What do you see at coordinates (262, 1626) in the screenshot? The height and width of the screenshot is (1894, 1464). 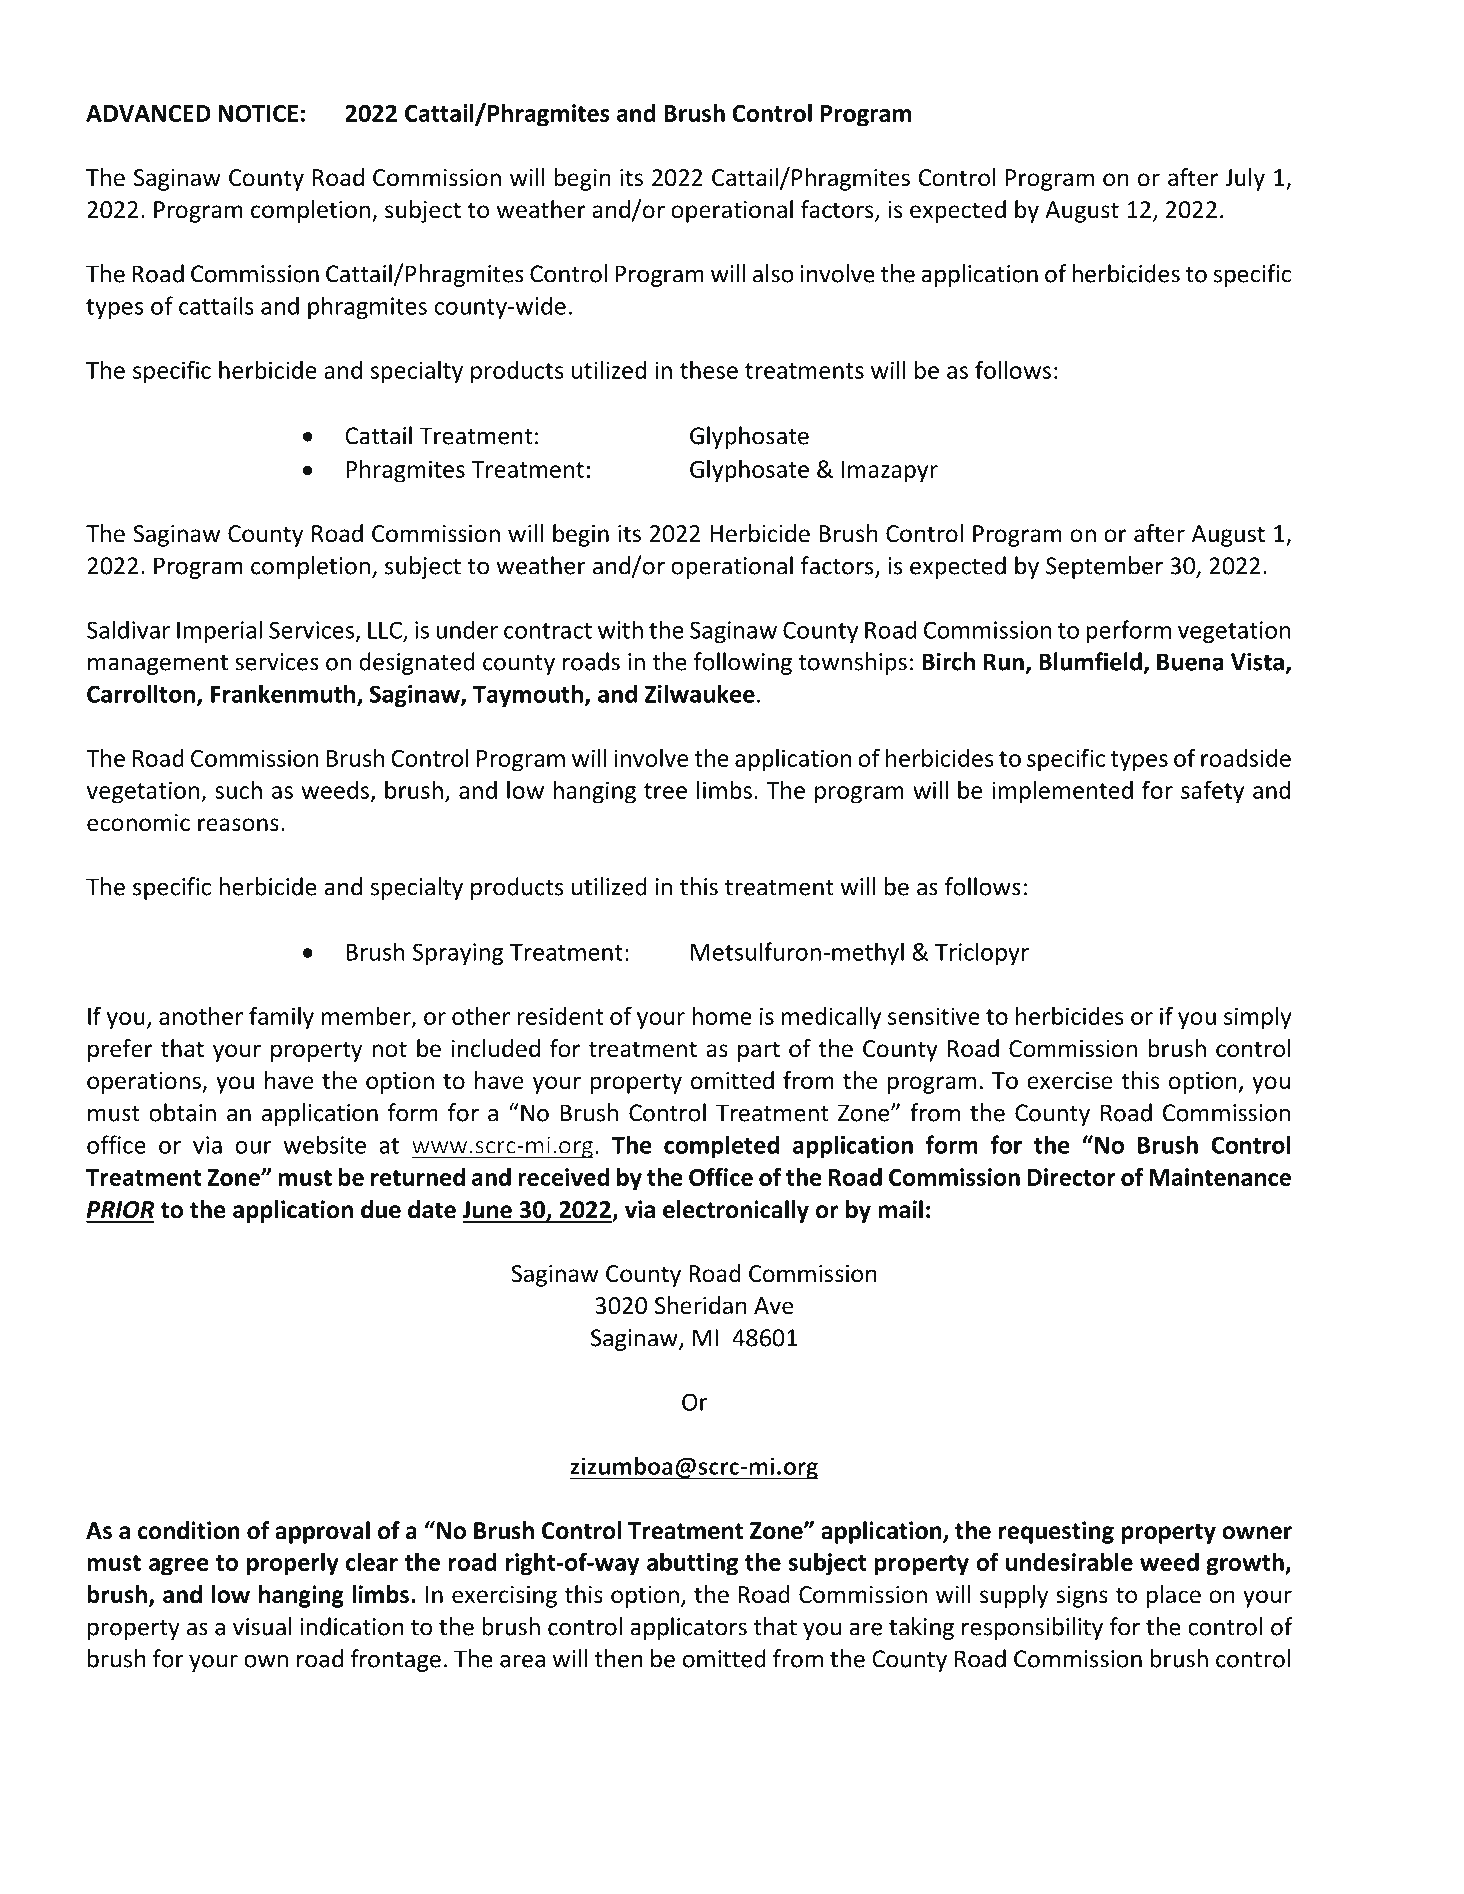 I see `visual` at bounding box center [262, 1626].
